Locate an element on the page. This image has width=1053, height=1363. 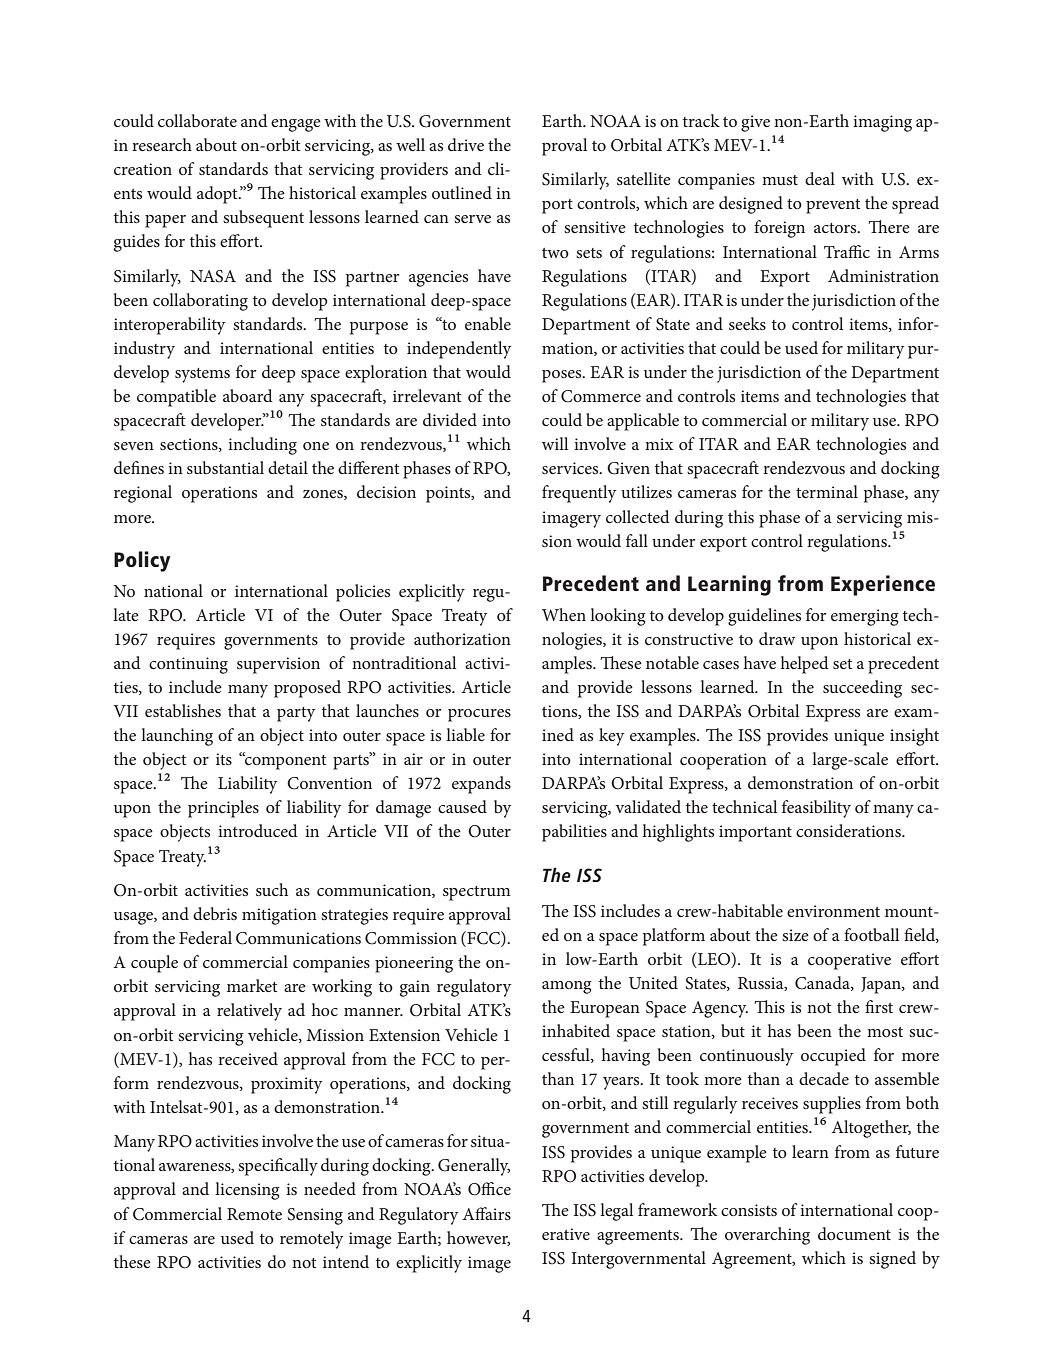
liable is located at coordinates (465, 734).
